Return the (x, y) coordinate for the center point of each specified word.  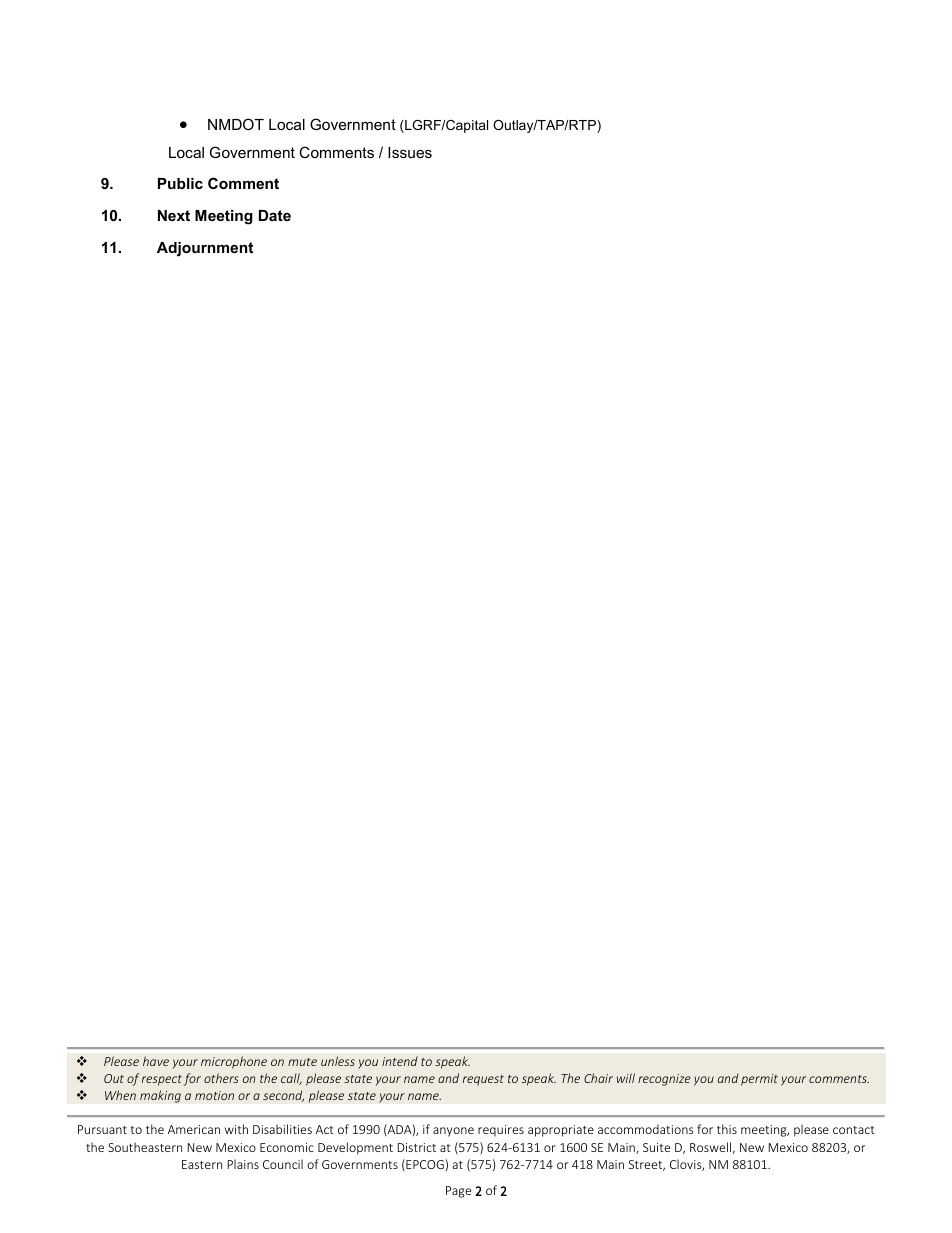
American (194, 1129)
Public (180, 183)
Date (275, 215)
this (727, 1129)
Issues (410, 152)
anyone (453, 1132)
